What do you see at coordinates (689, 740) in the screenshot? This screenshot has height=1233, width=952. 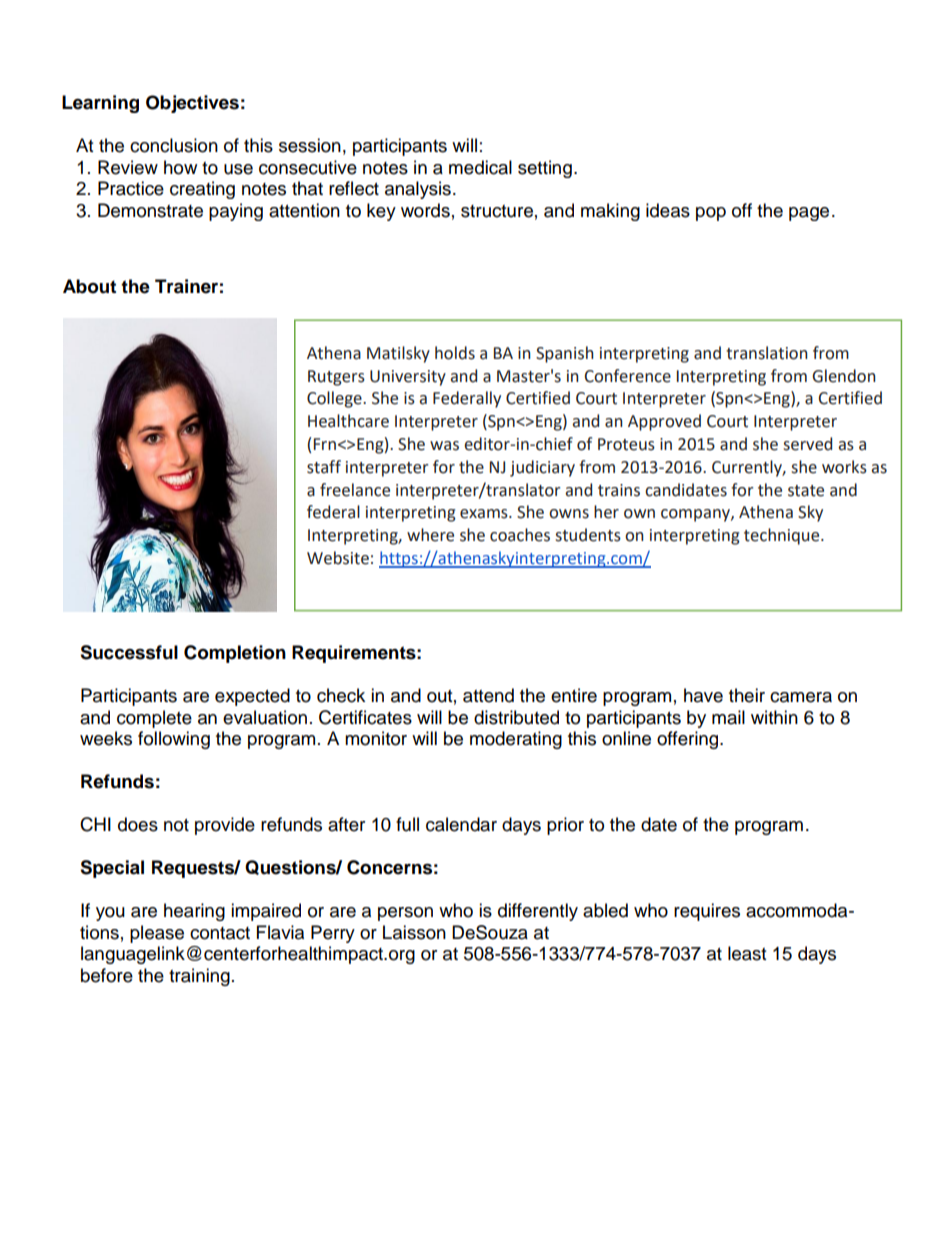 I see `offering` at bounding box center [689, 740].
